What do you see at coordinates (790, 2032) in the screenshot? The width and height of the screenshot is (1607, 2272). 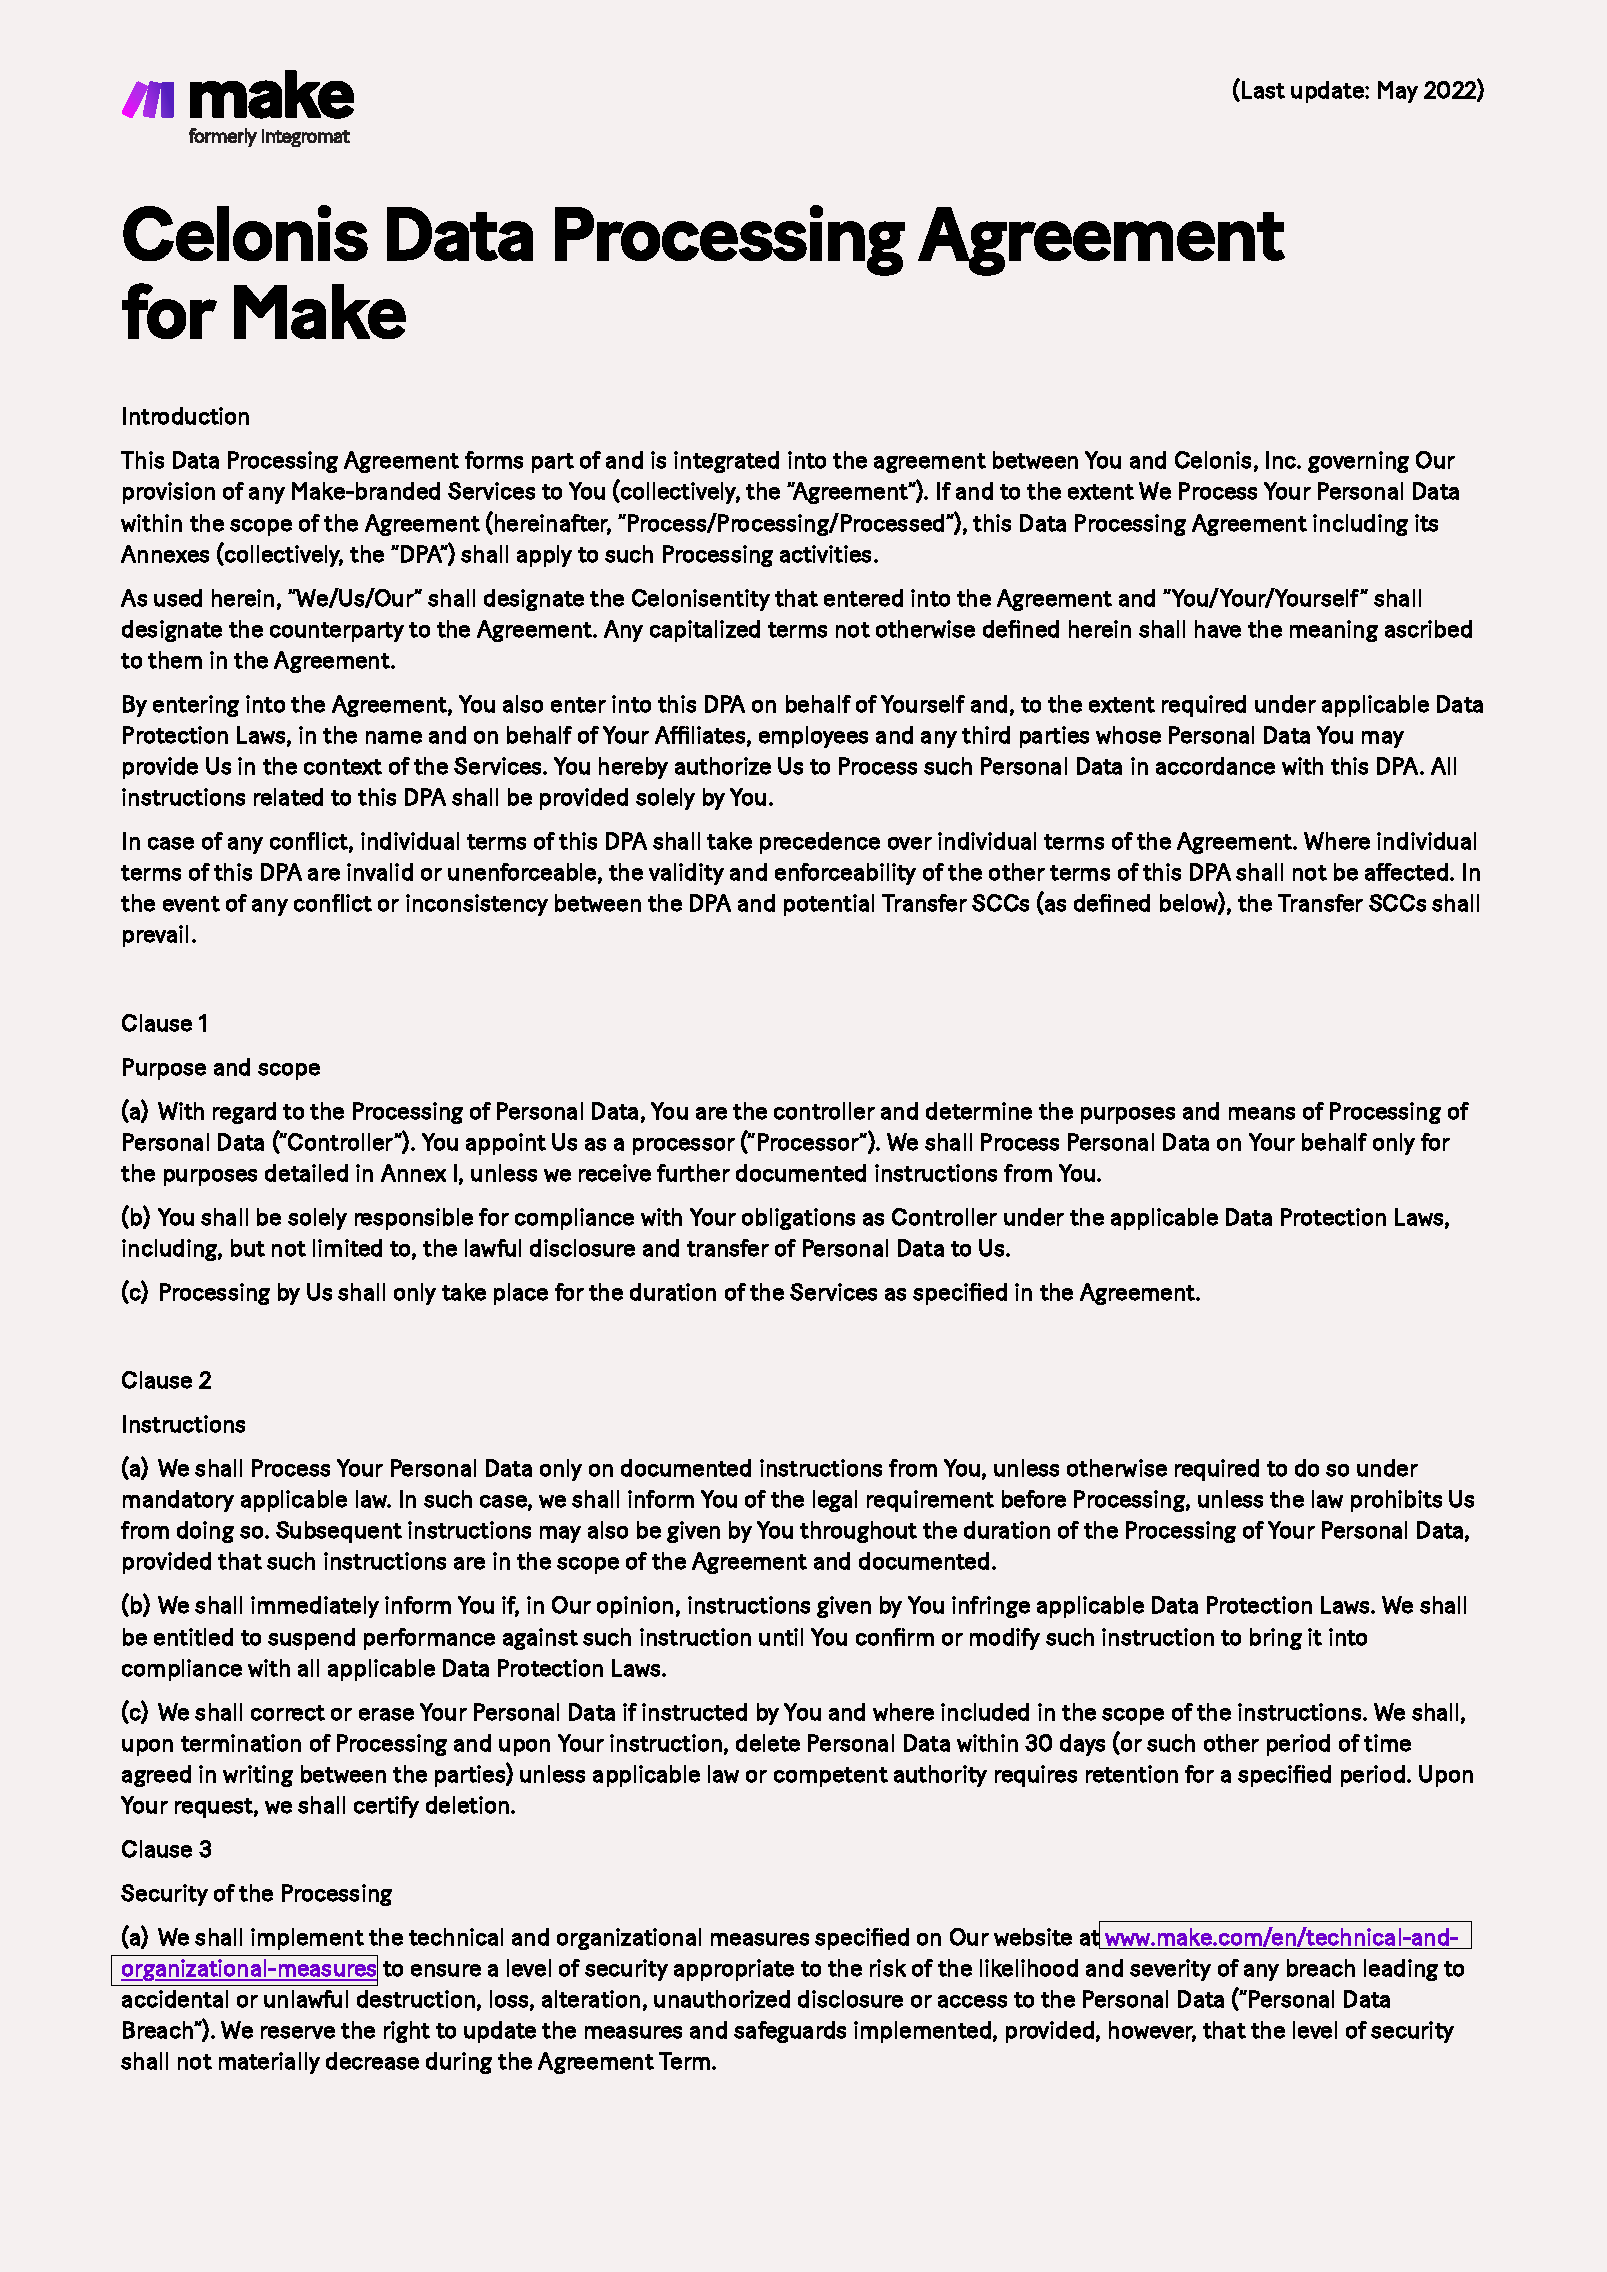 I see `safeguards` at bounding box center [790, 2032].
